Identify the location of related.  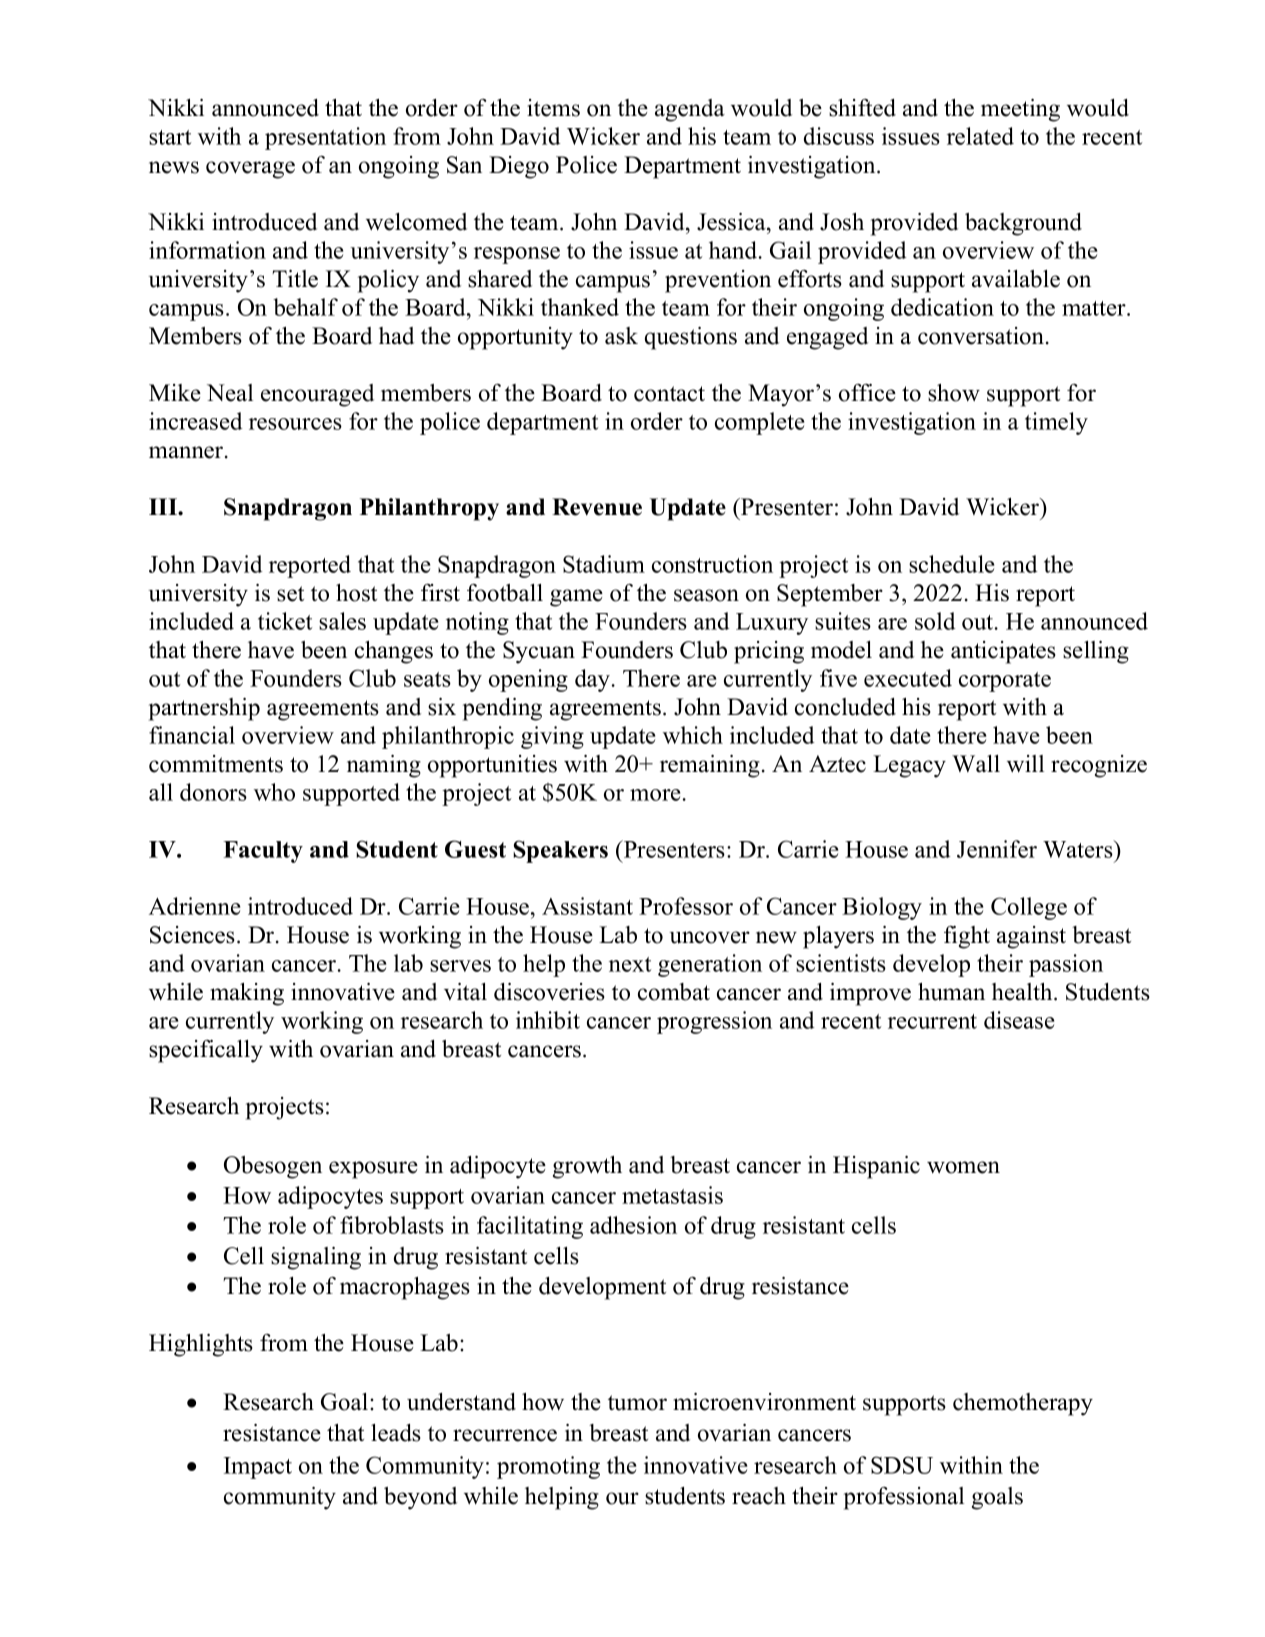
(980, 136).
